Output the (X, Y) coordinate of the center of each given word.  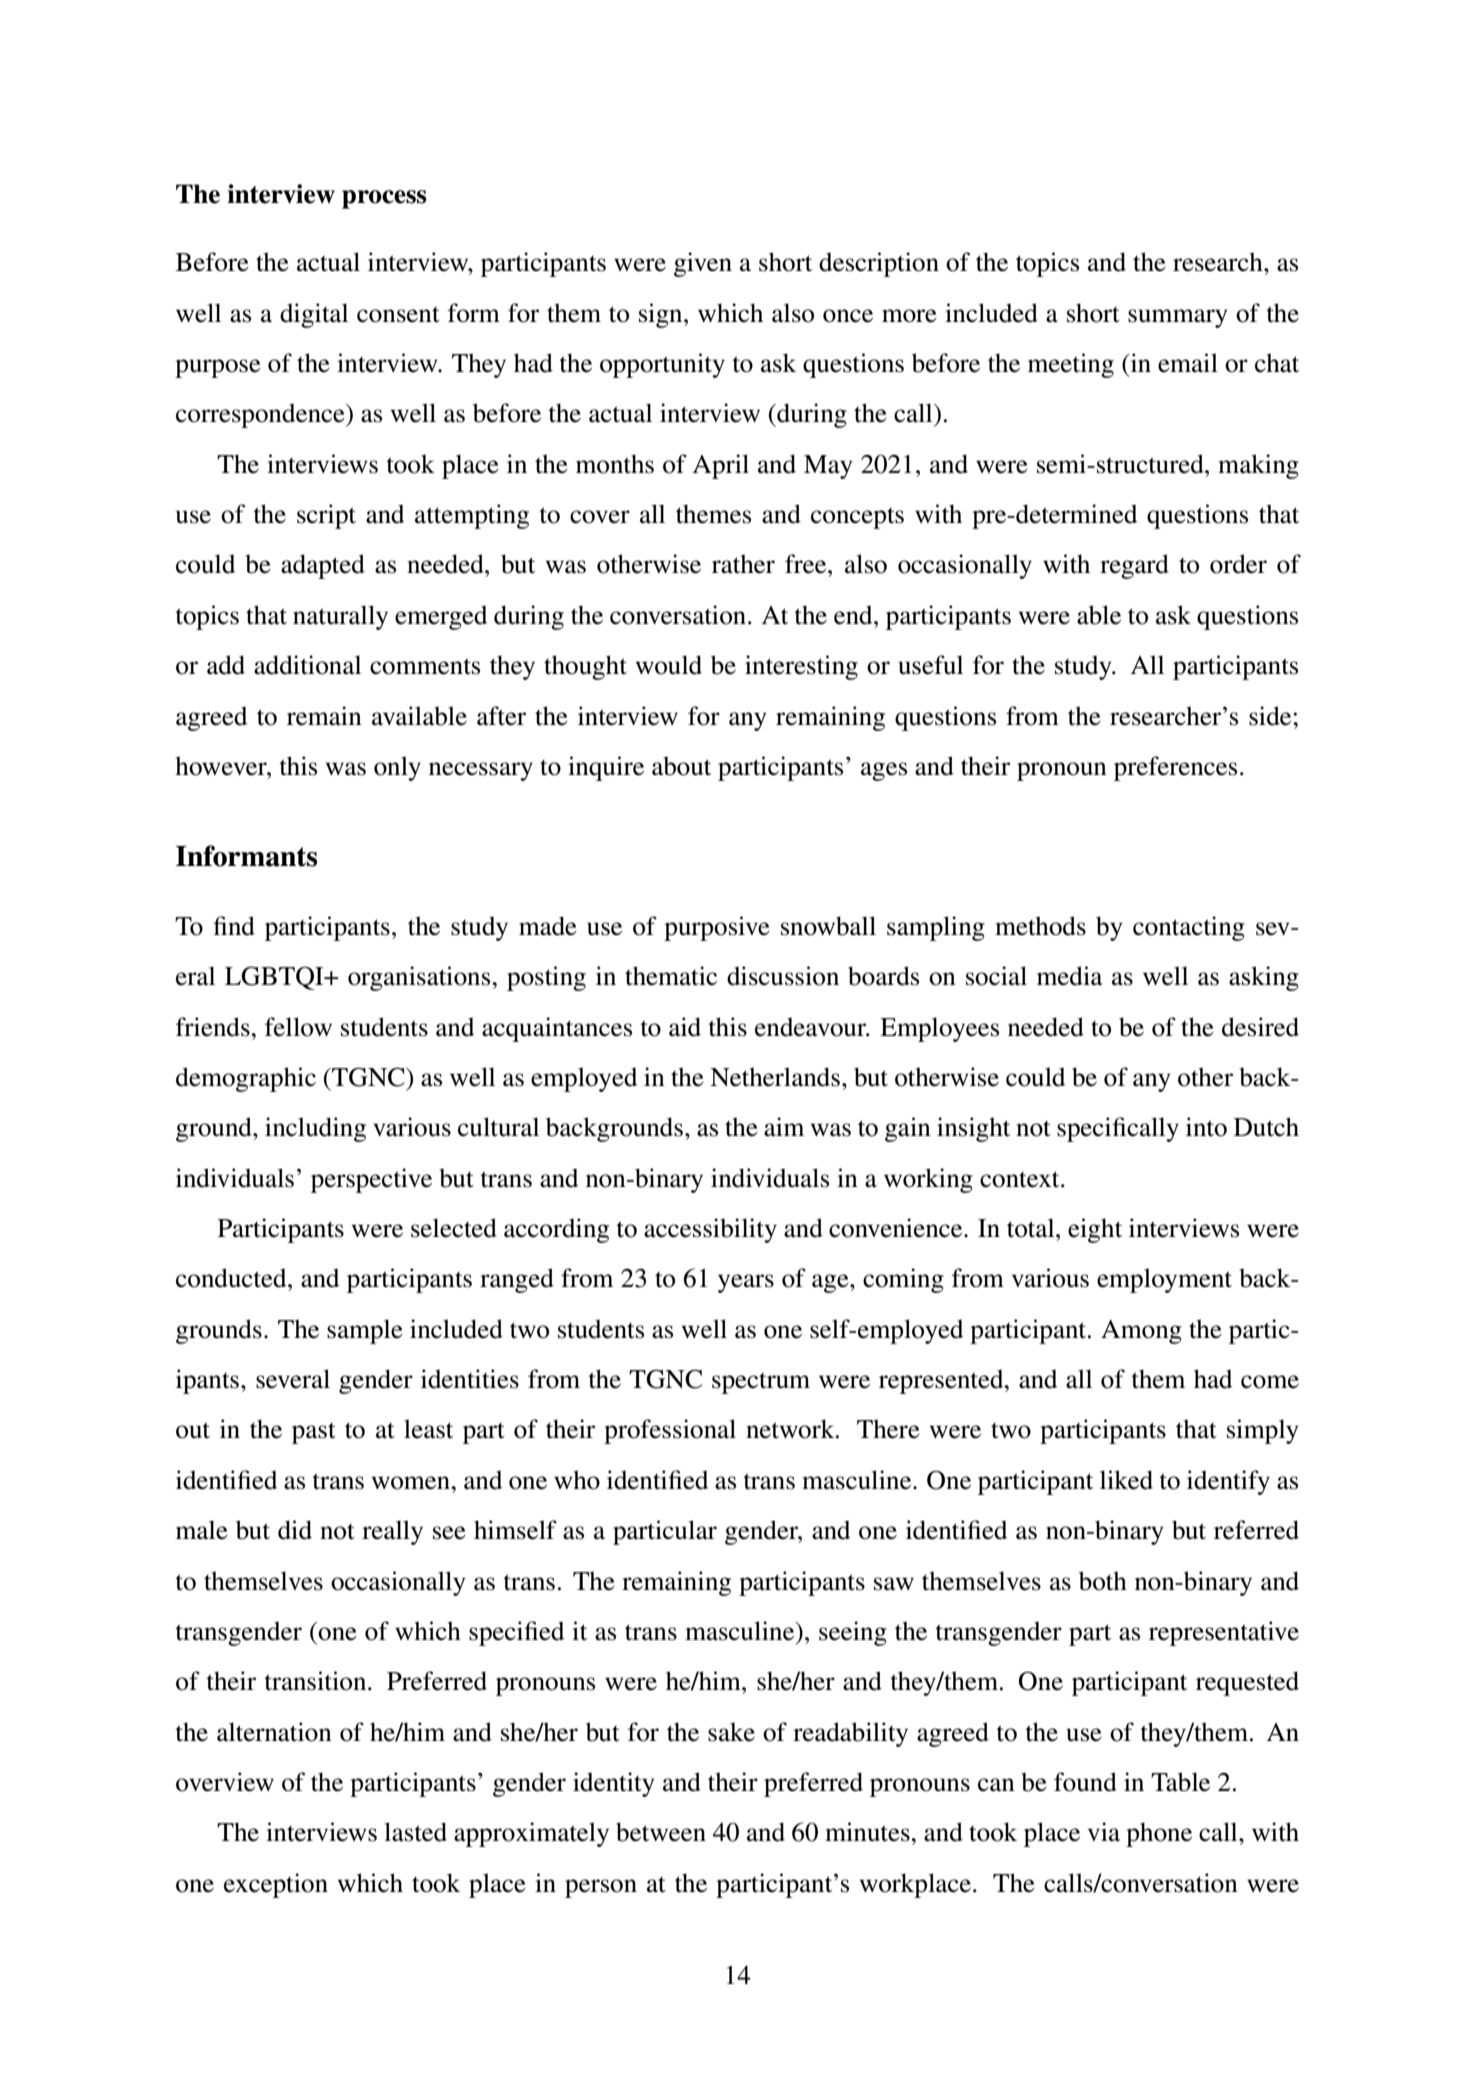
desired (1260, 1027)
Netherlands (775, 1077)
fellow (298, 1027)
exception (276, 1885)
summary (1178, 318)
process (384, 199)
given (703, 264)
